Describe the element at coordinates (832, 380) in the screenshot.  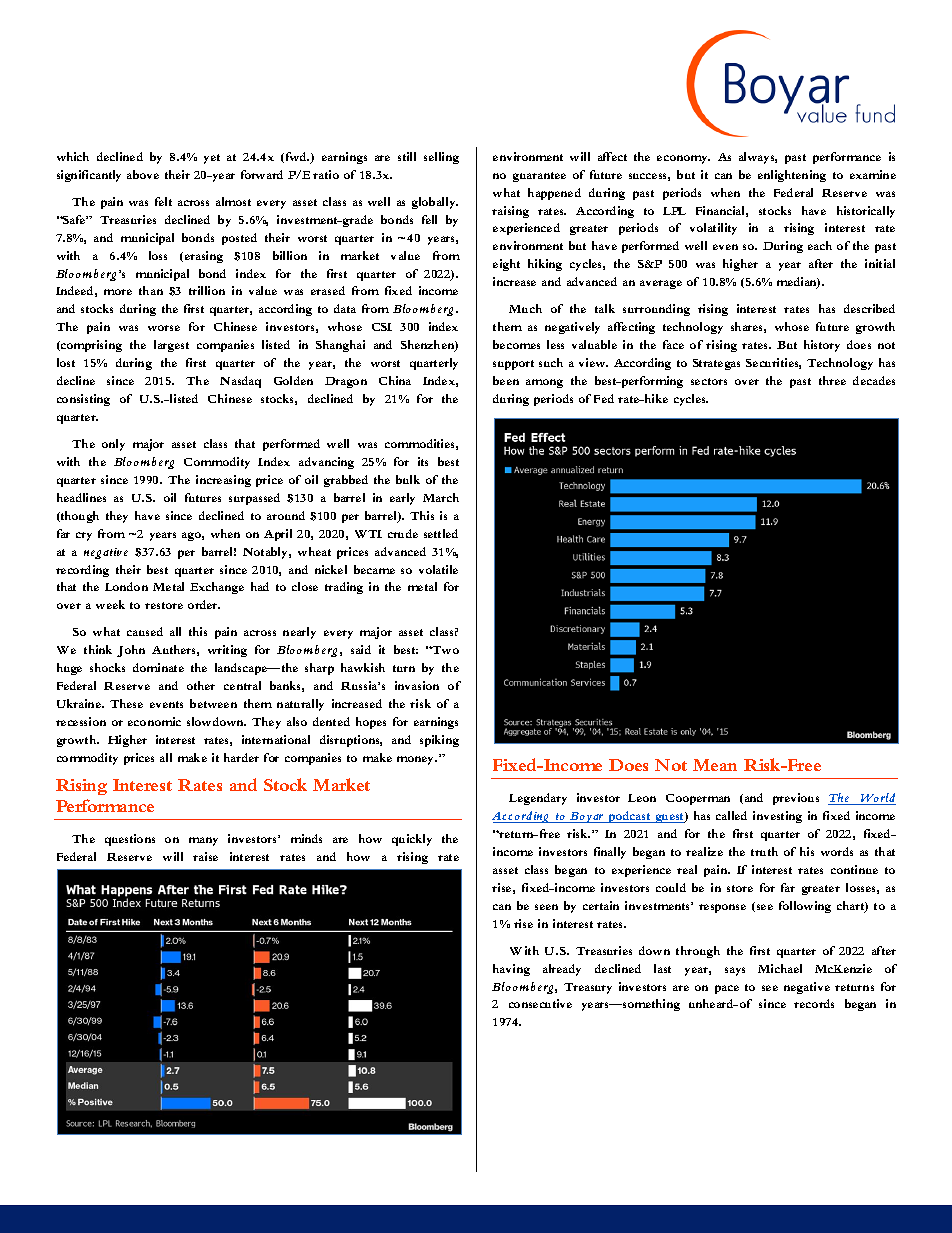
I see `three` at that location.
